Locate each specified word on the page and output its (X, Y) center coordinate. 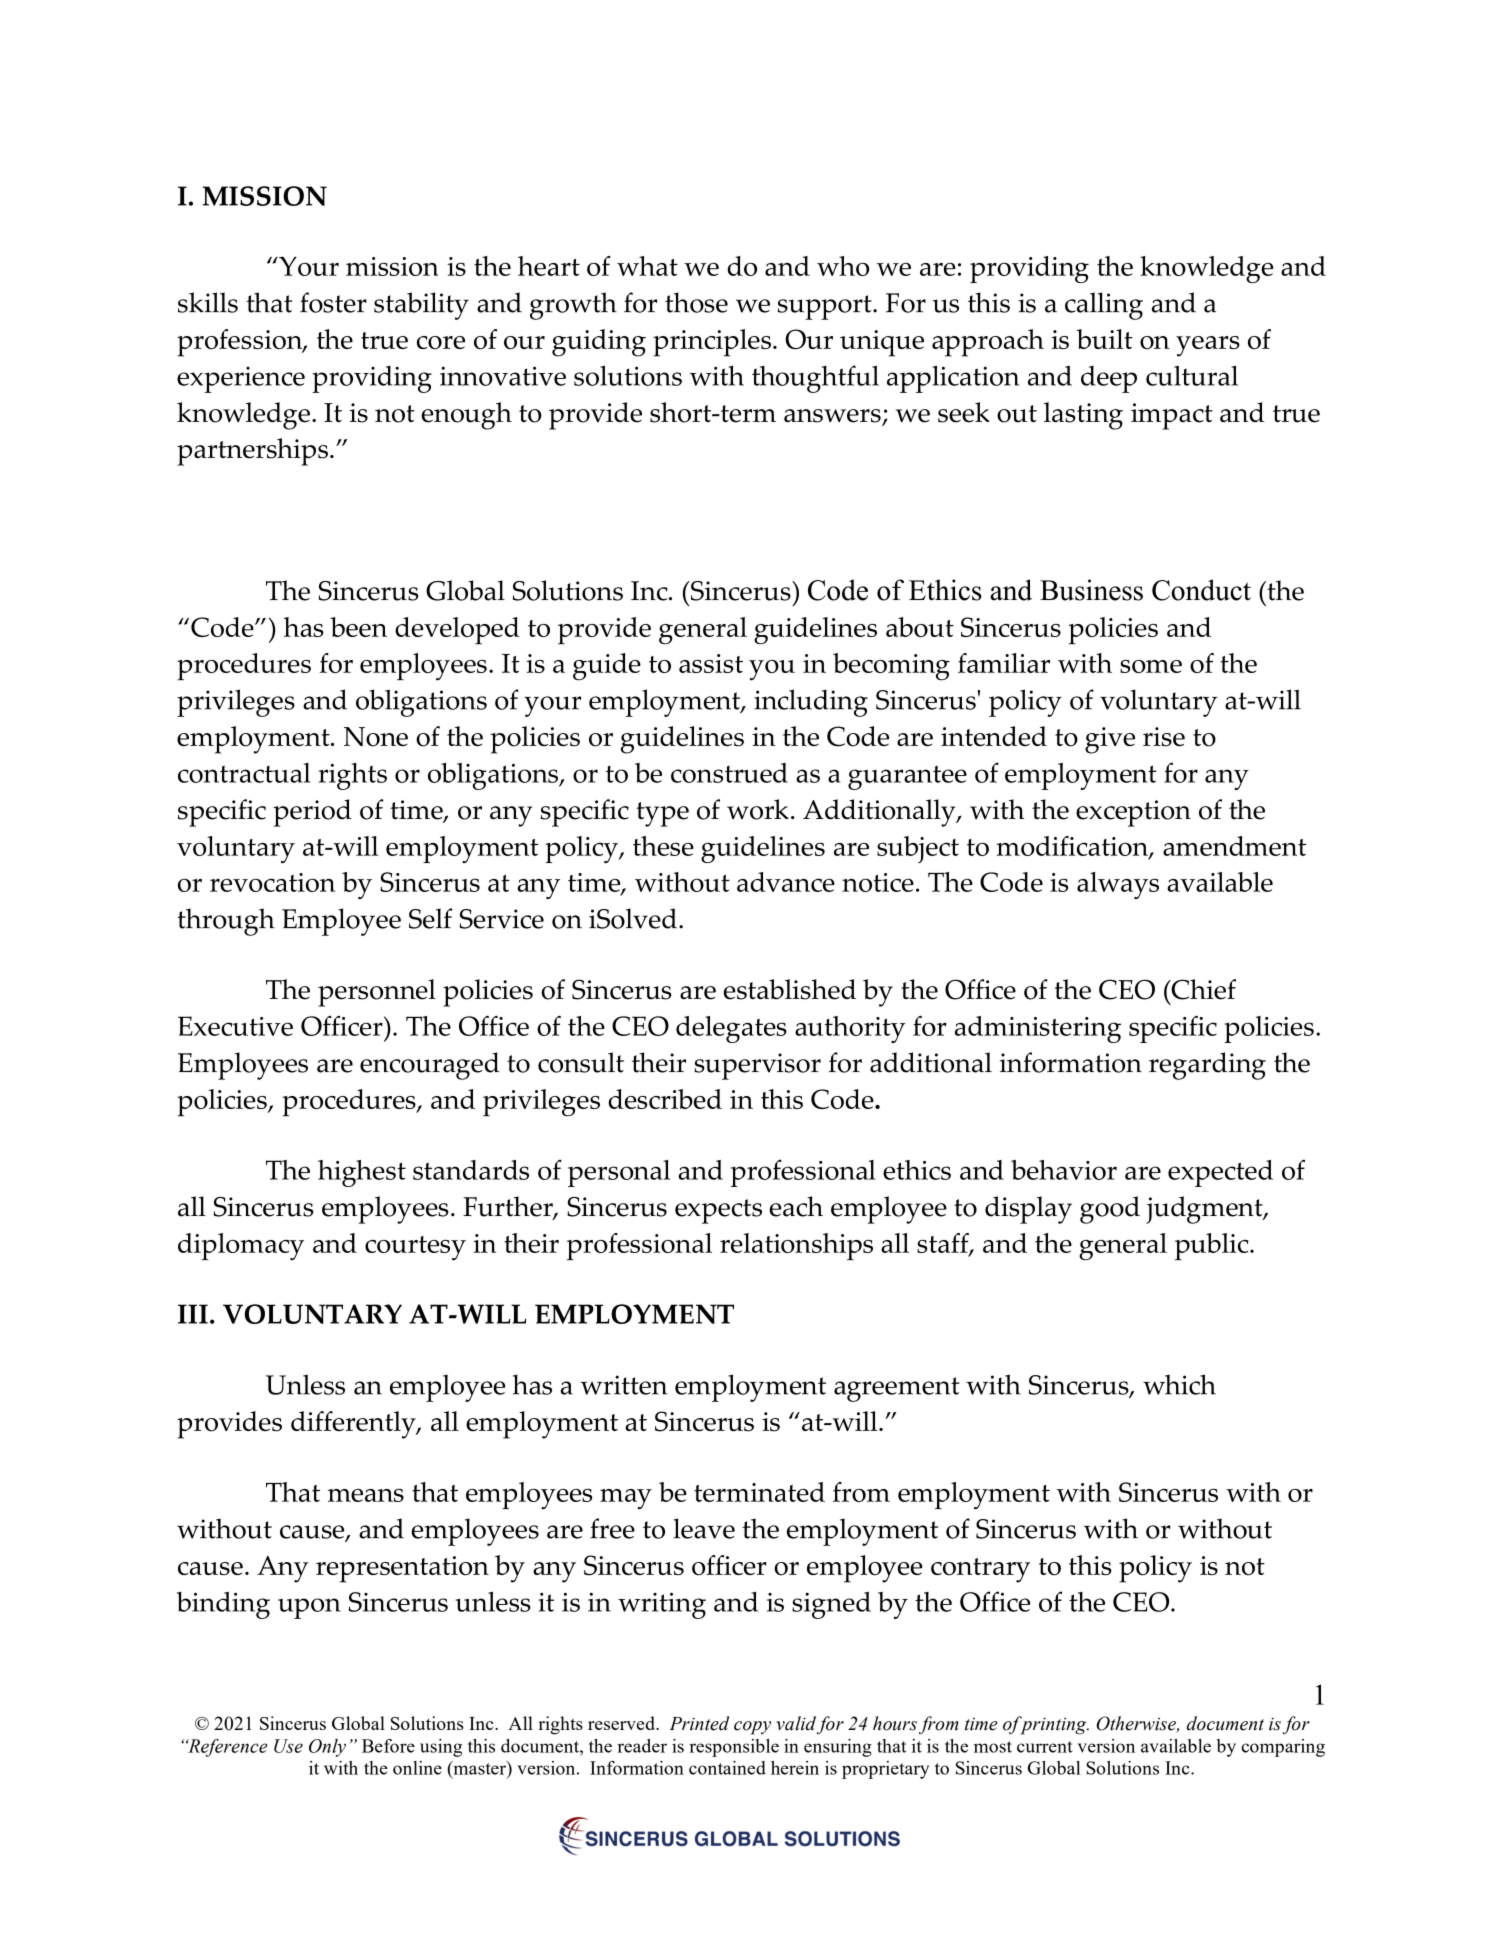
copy (752, 1728)
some (1151, 666)
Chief (1202, 989)
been (358, 627)
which (1179, 1384)
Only (327, 1748)
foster (333, 302)
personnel (377, 993)
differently (354, 1425)
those (696, 302)
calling (1104, 306)
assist (711, 663)
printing (1053, 1725)
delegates (731, 1029)
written (624, 1385)
